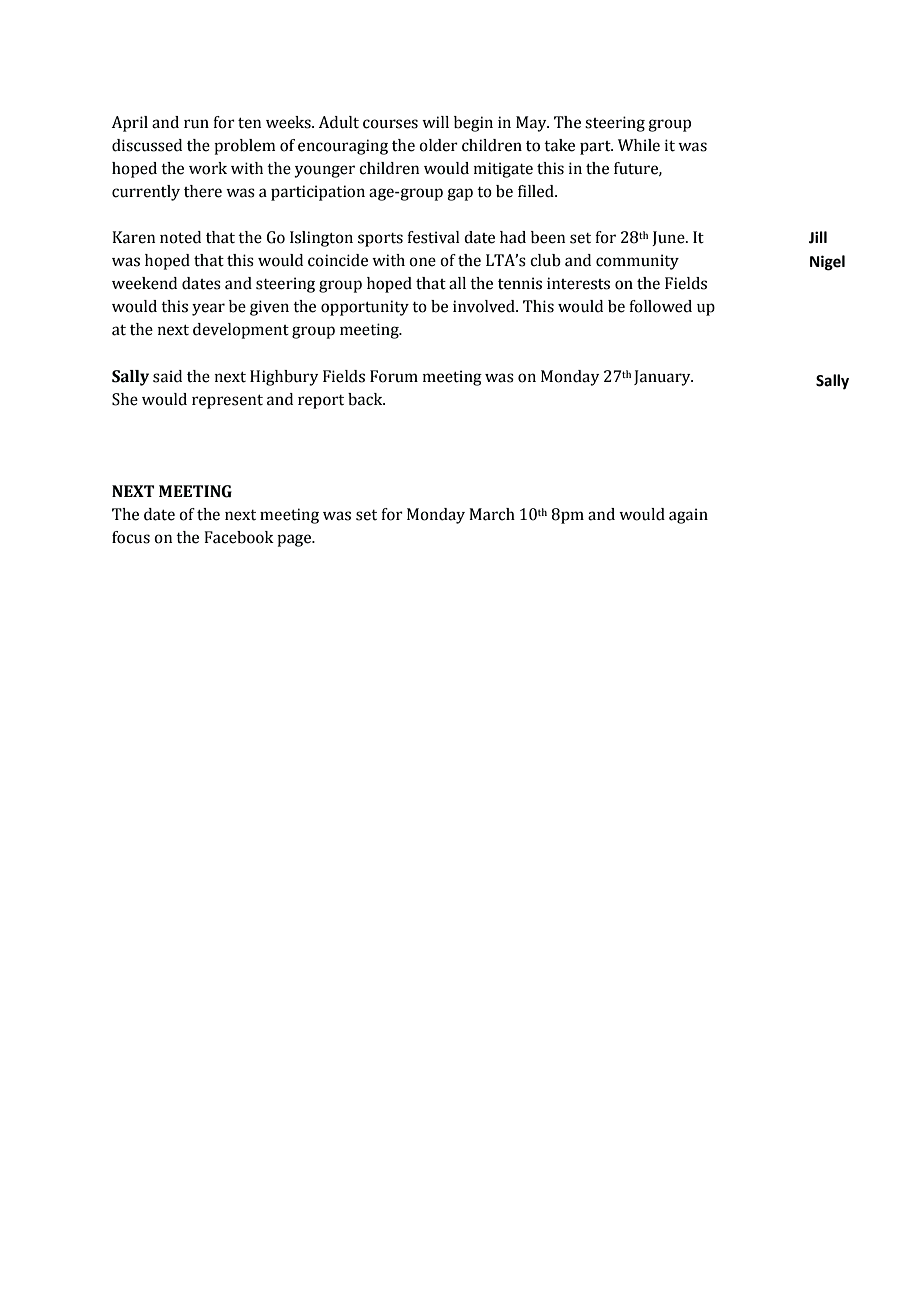 This screenshot has width=924, height=1308. I want to click on one, so click(422, 262).
